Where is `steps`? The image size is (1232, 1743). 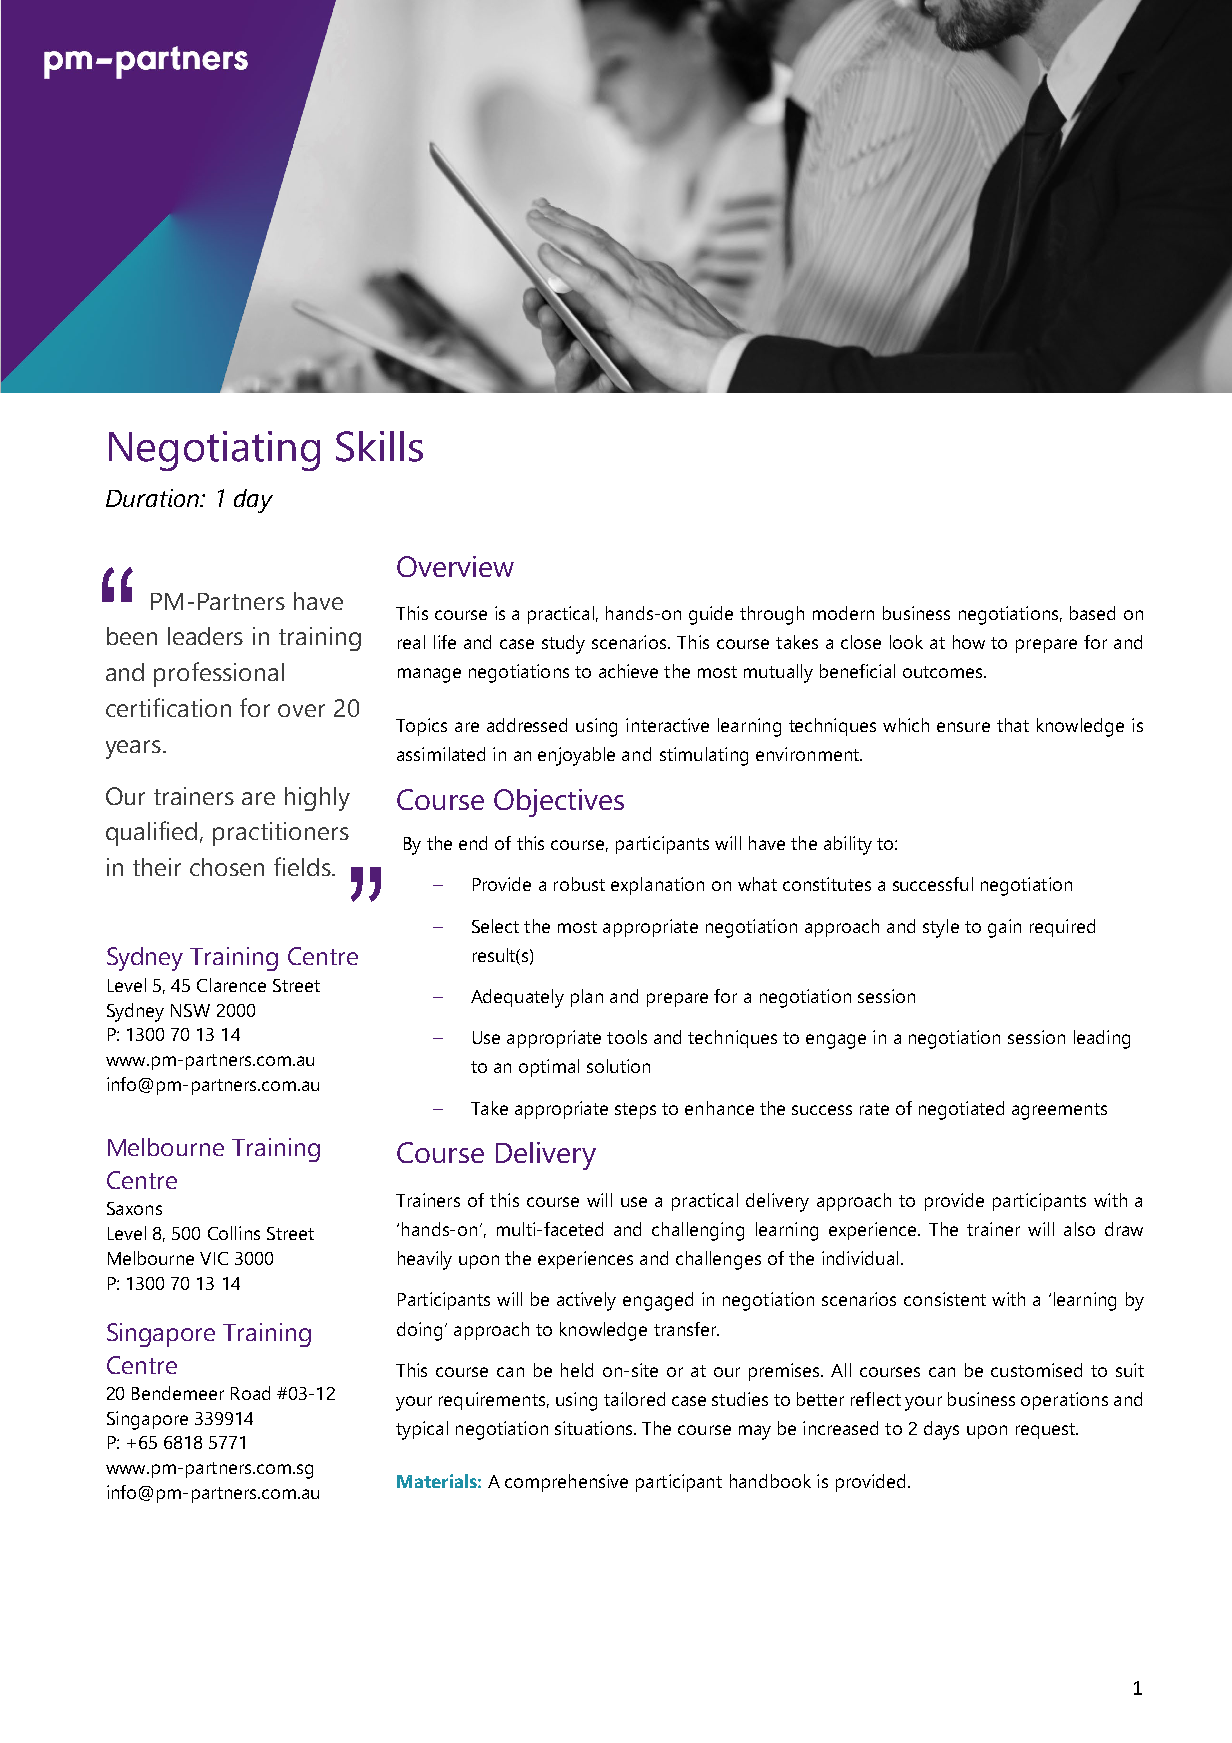
steps is located at coordinates (635, 1111).
